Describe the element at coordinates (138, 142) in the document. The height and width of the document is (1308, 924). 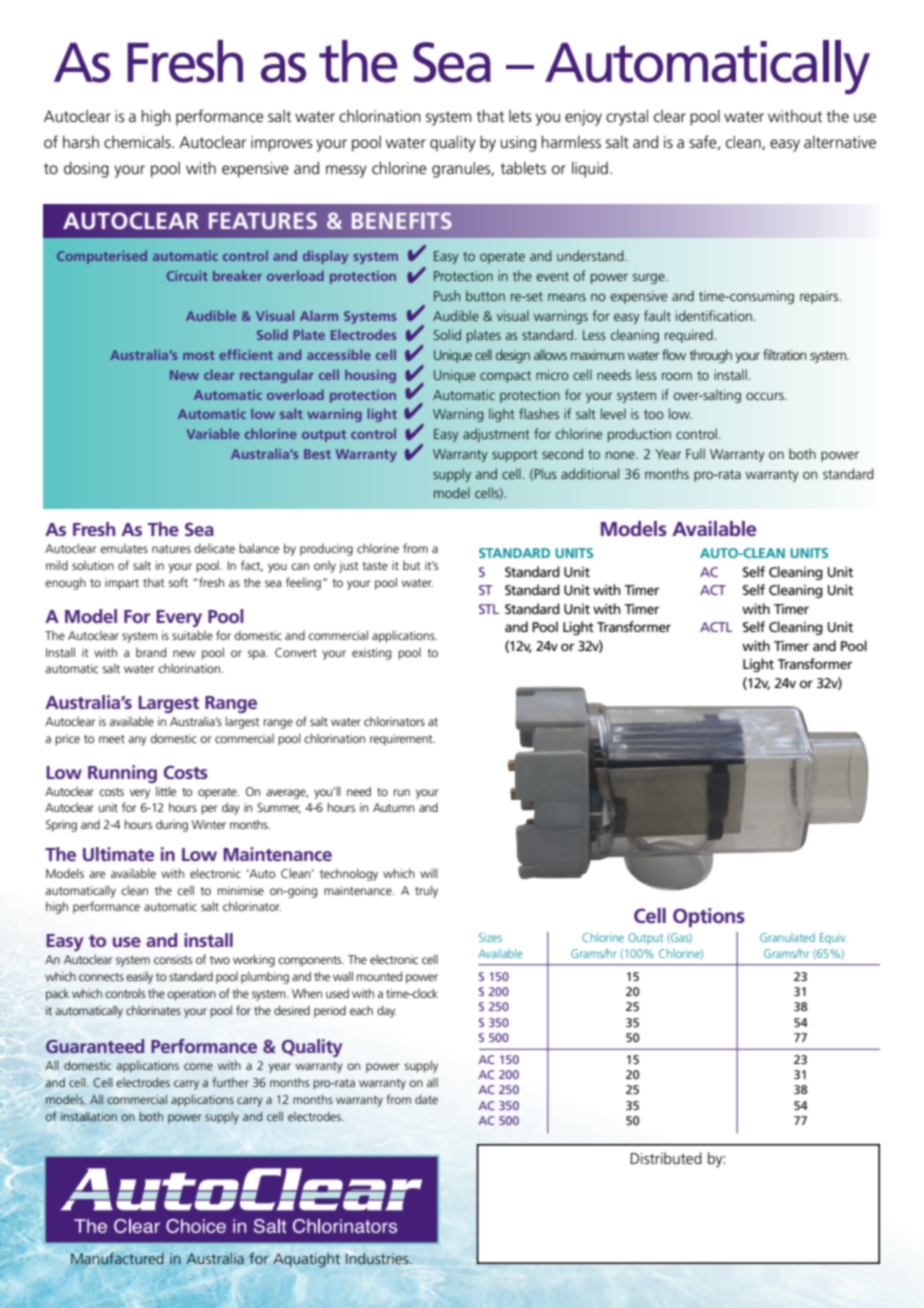
I see `chemicals` at that location.
